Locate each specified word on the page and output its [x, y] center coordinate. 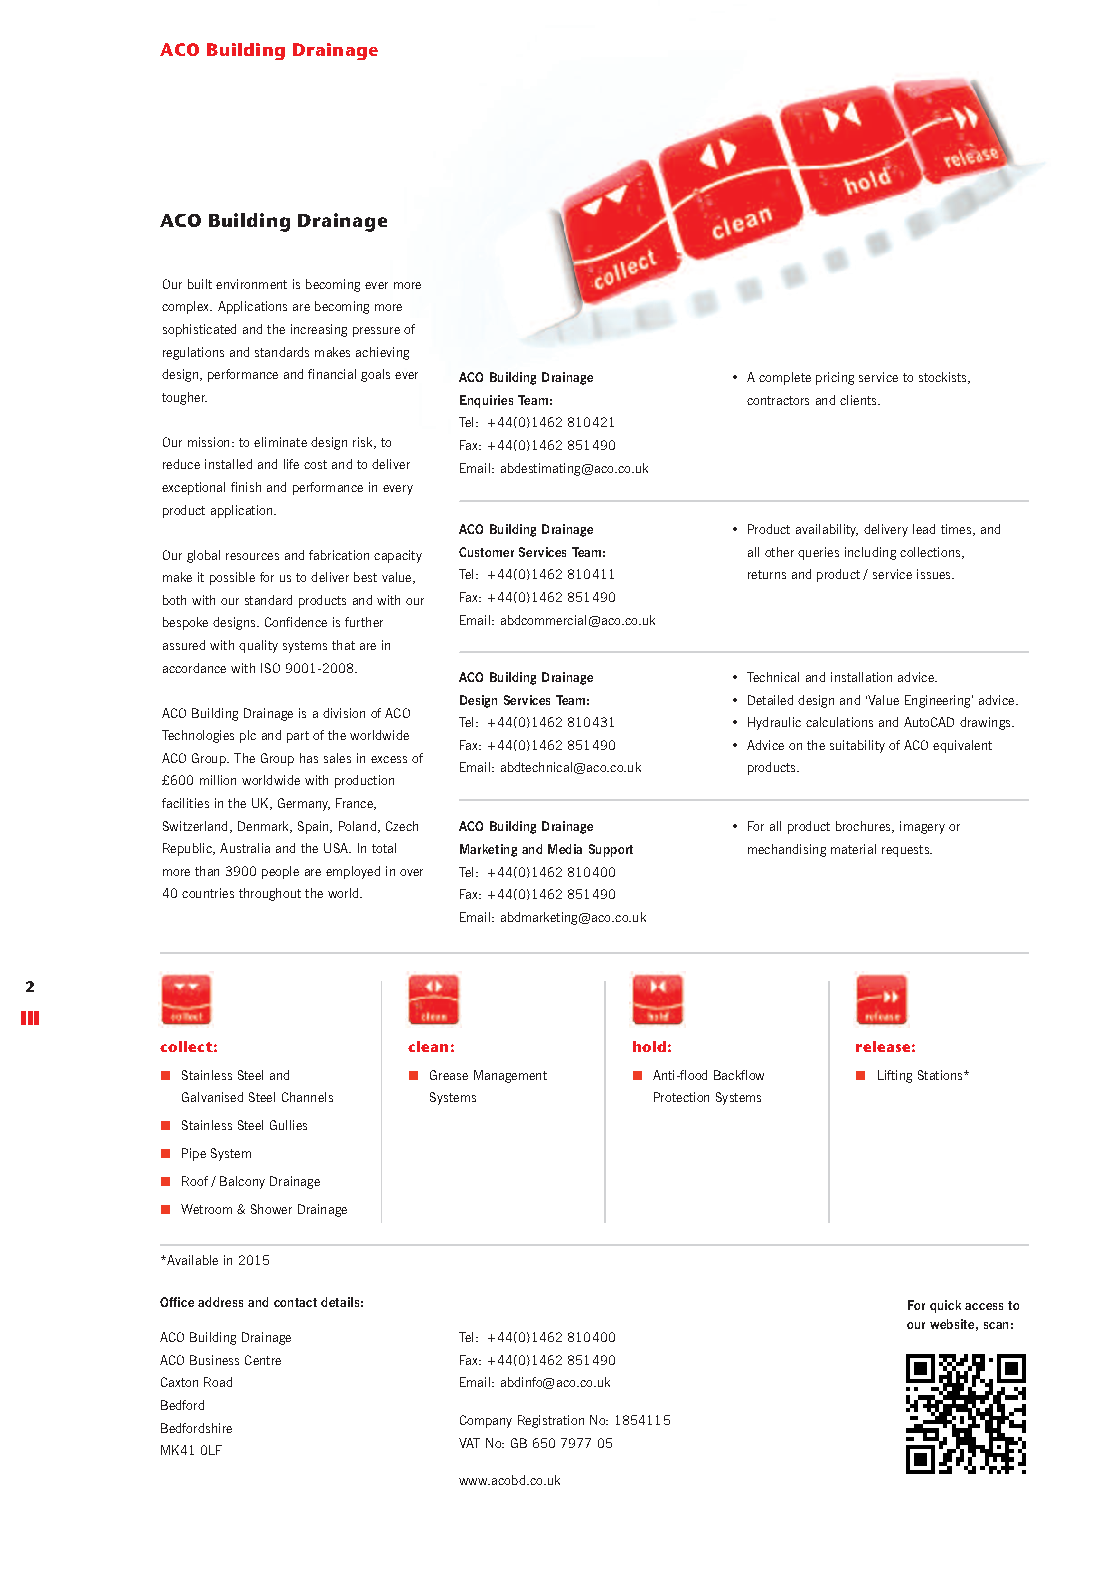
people [280, 872]
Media [565, 849]
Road [218, 1382]
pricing [835, 378]
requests [906, 851]
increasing [319, 330]
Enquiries [486, 401]
